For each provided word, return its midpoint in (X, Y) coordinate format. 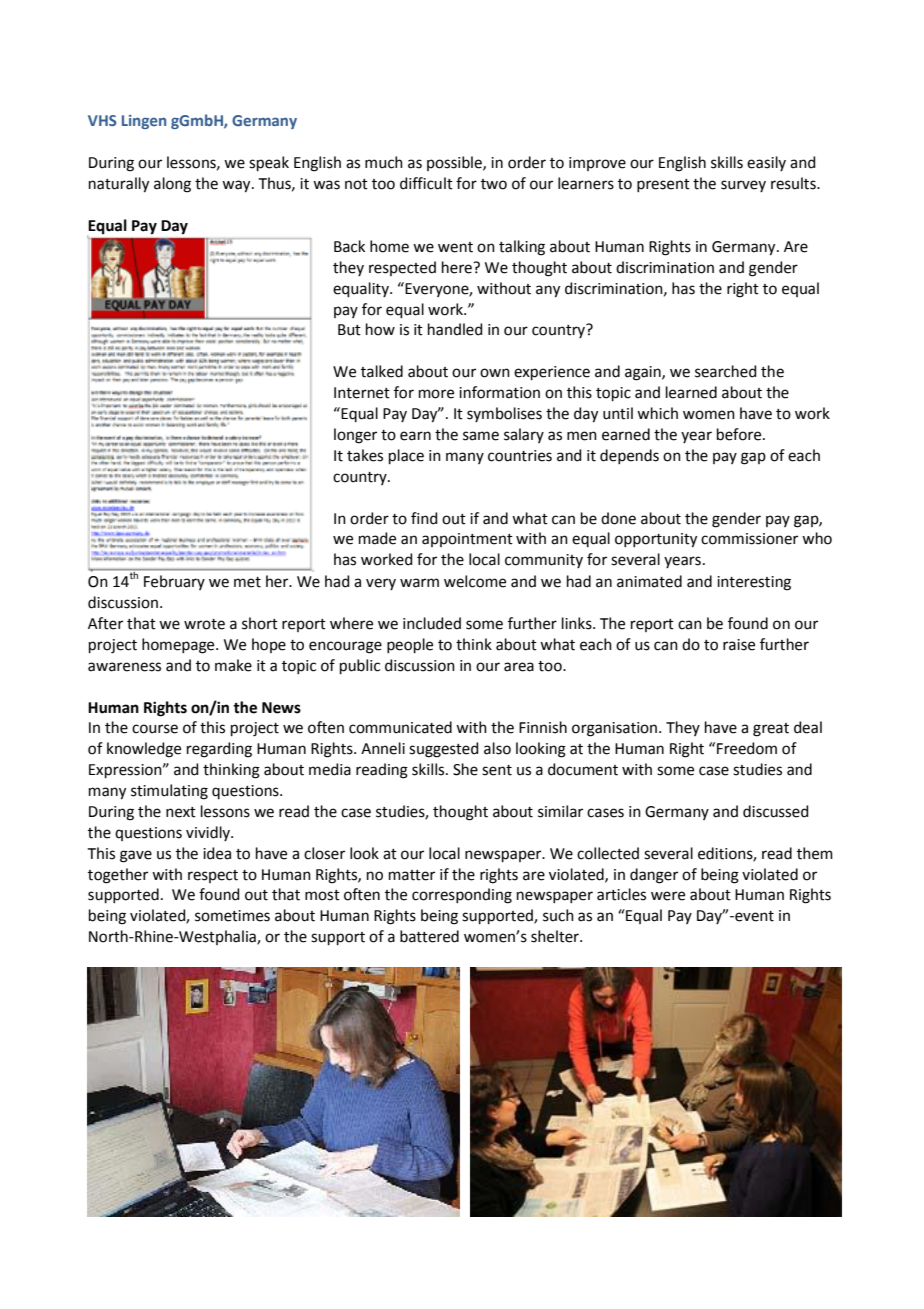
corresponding (462, 896)
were (668, 896)
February (174, 582)
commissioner (749, 539)
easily (766, 163)
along (172, 185)
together (118, 876)
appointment (467, 540)
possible (455, 163)
